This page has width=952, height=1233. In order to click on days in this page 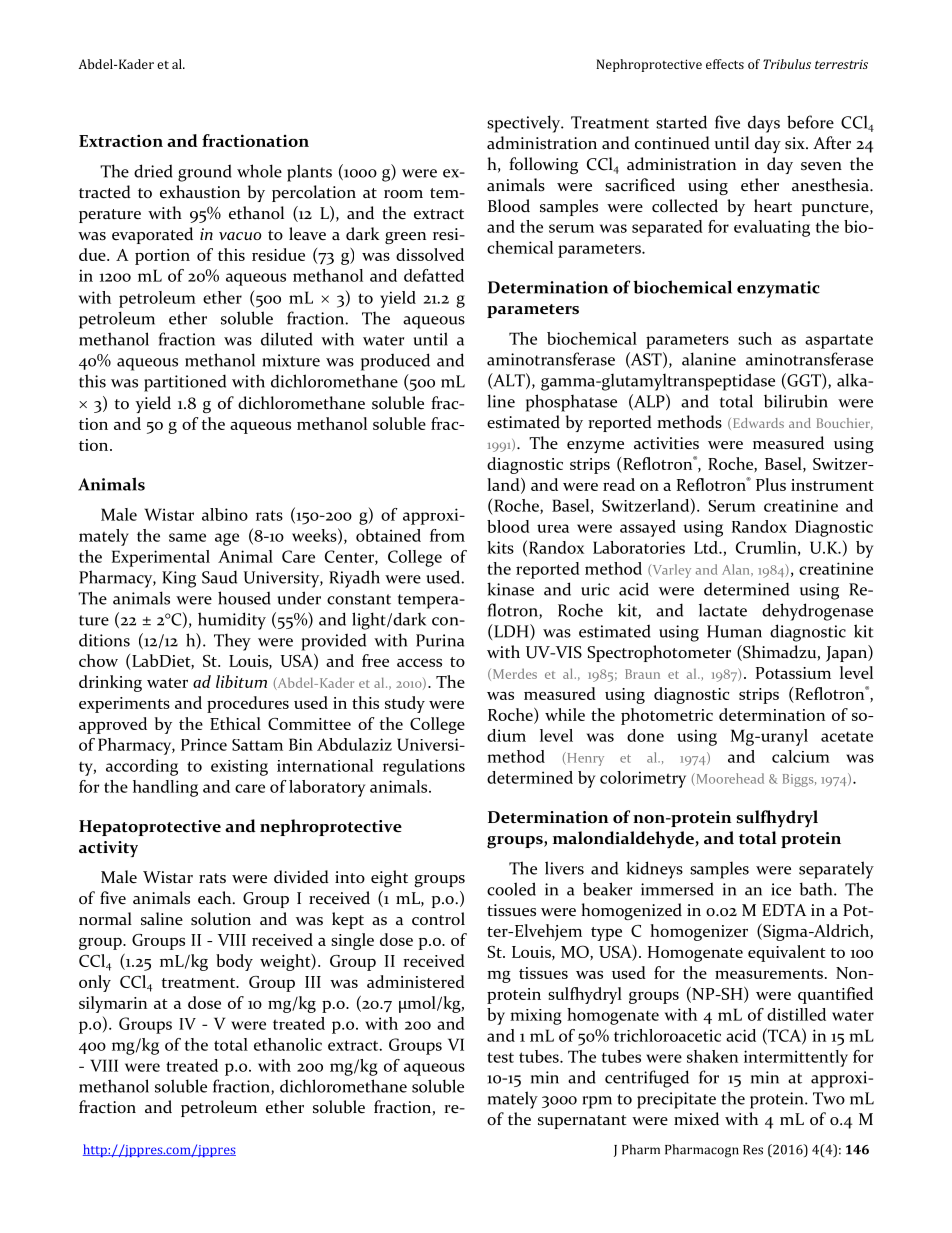, I will do `click(764, 124)`.
